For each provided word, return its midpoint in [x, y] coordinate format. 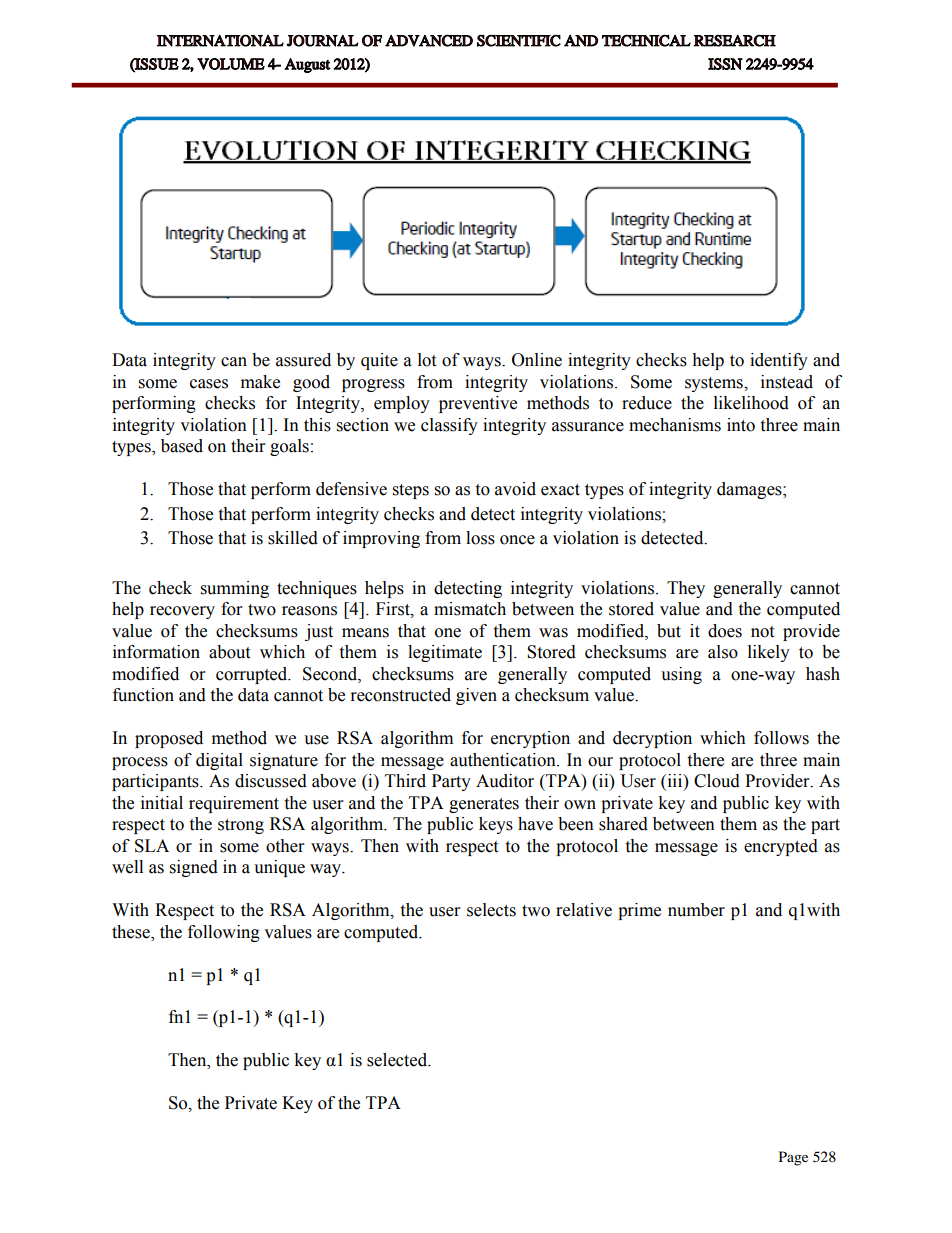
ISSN [725, 64]
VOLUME [231, 64]
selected [398, 1060]
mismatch [470, 609]
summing [235, 589]
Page [793, 1158]
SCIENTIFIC [519, 40]
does [725, 631]
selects [491, 910]
